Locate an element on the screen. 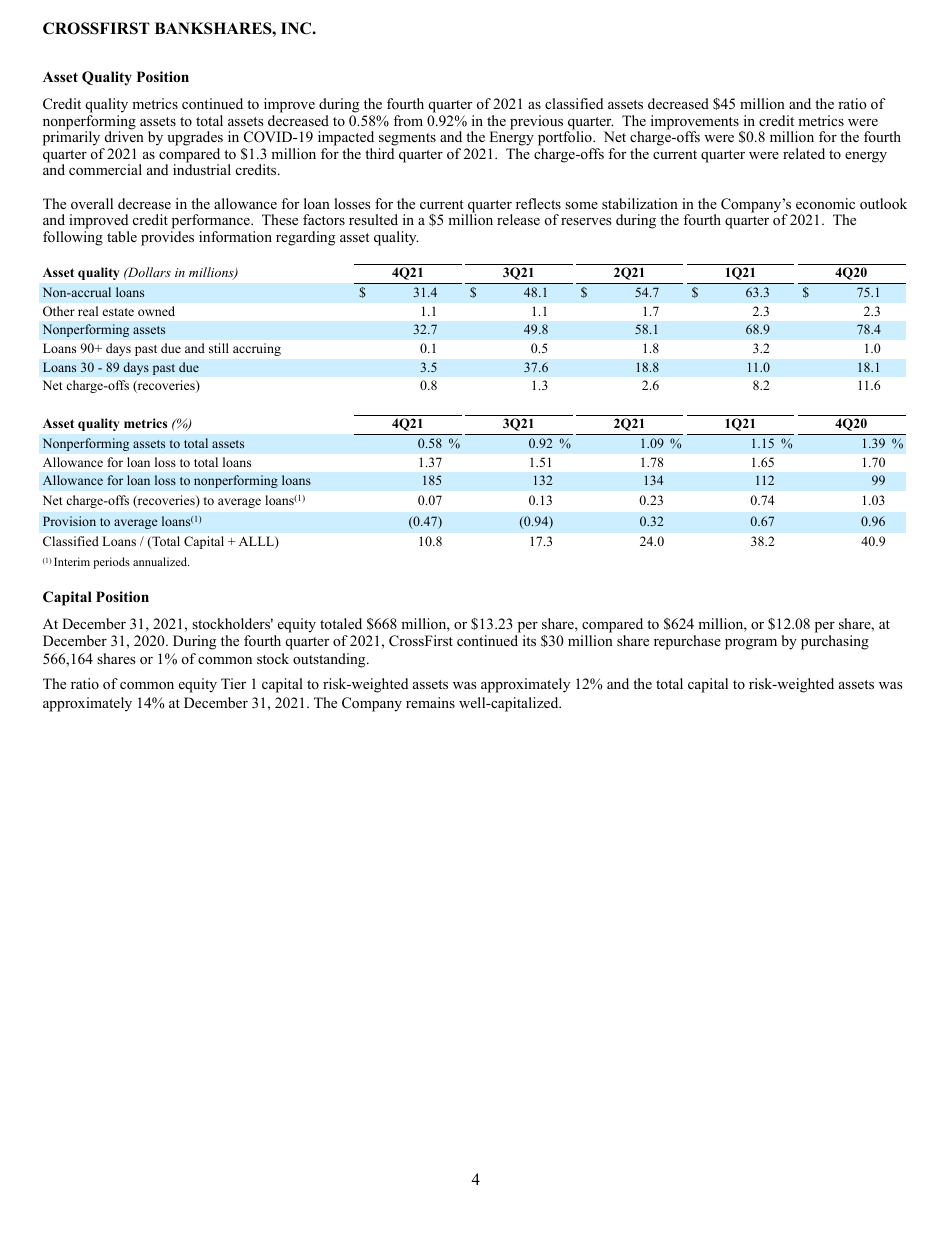 The image size is (952, 1233). Tier is located at coordinates (233, 683).
